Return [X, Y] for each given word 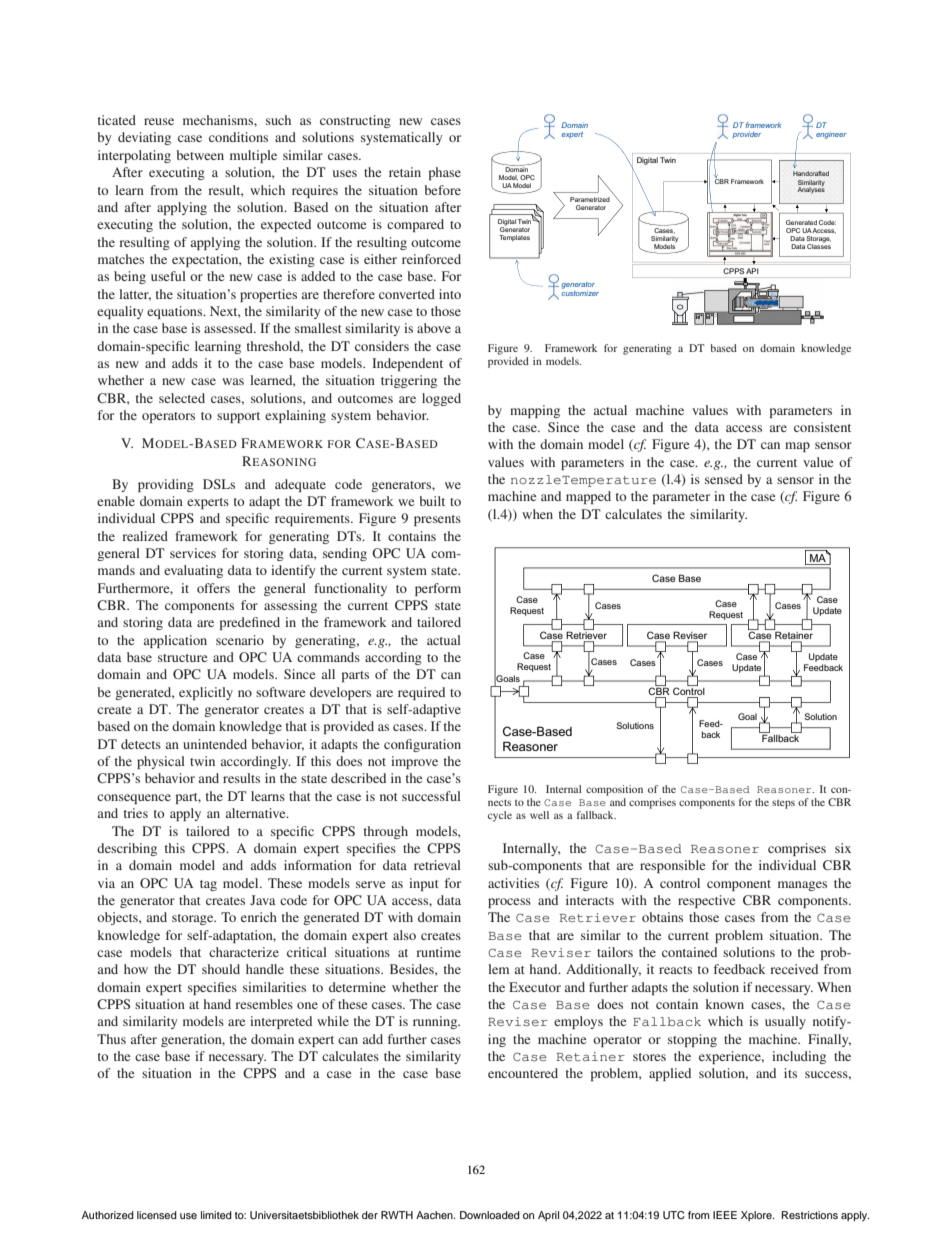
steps [783, 804]
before [442, 190]
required [421, 693]
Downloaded [490, 1215]
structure [182, 658]
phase [445, 173]
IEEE [725, 1215]
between [200, 155]
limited [216, 1215]
